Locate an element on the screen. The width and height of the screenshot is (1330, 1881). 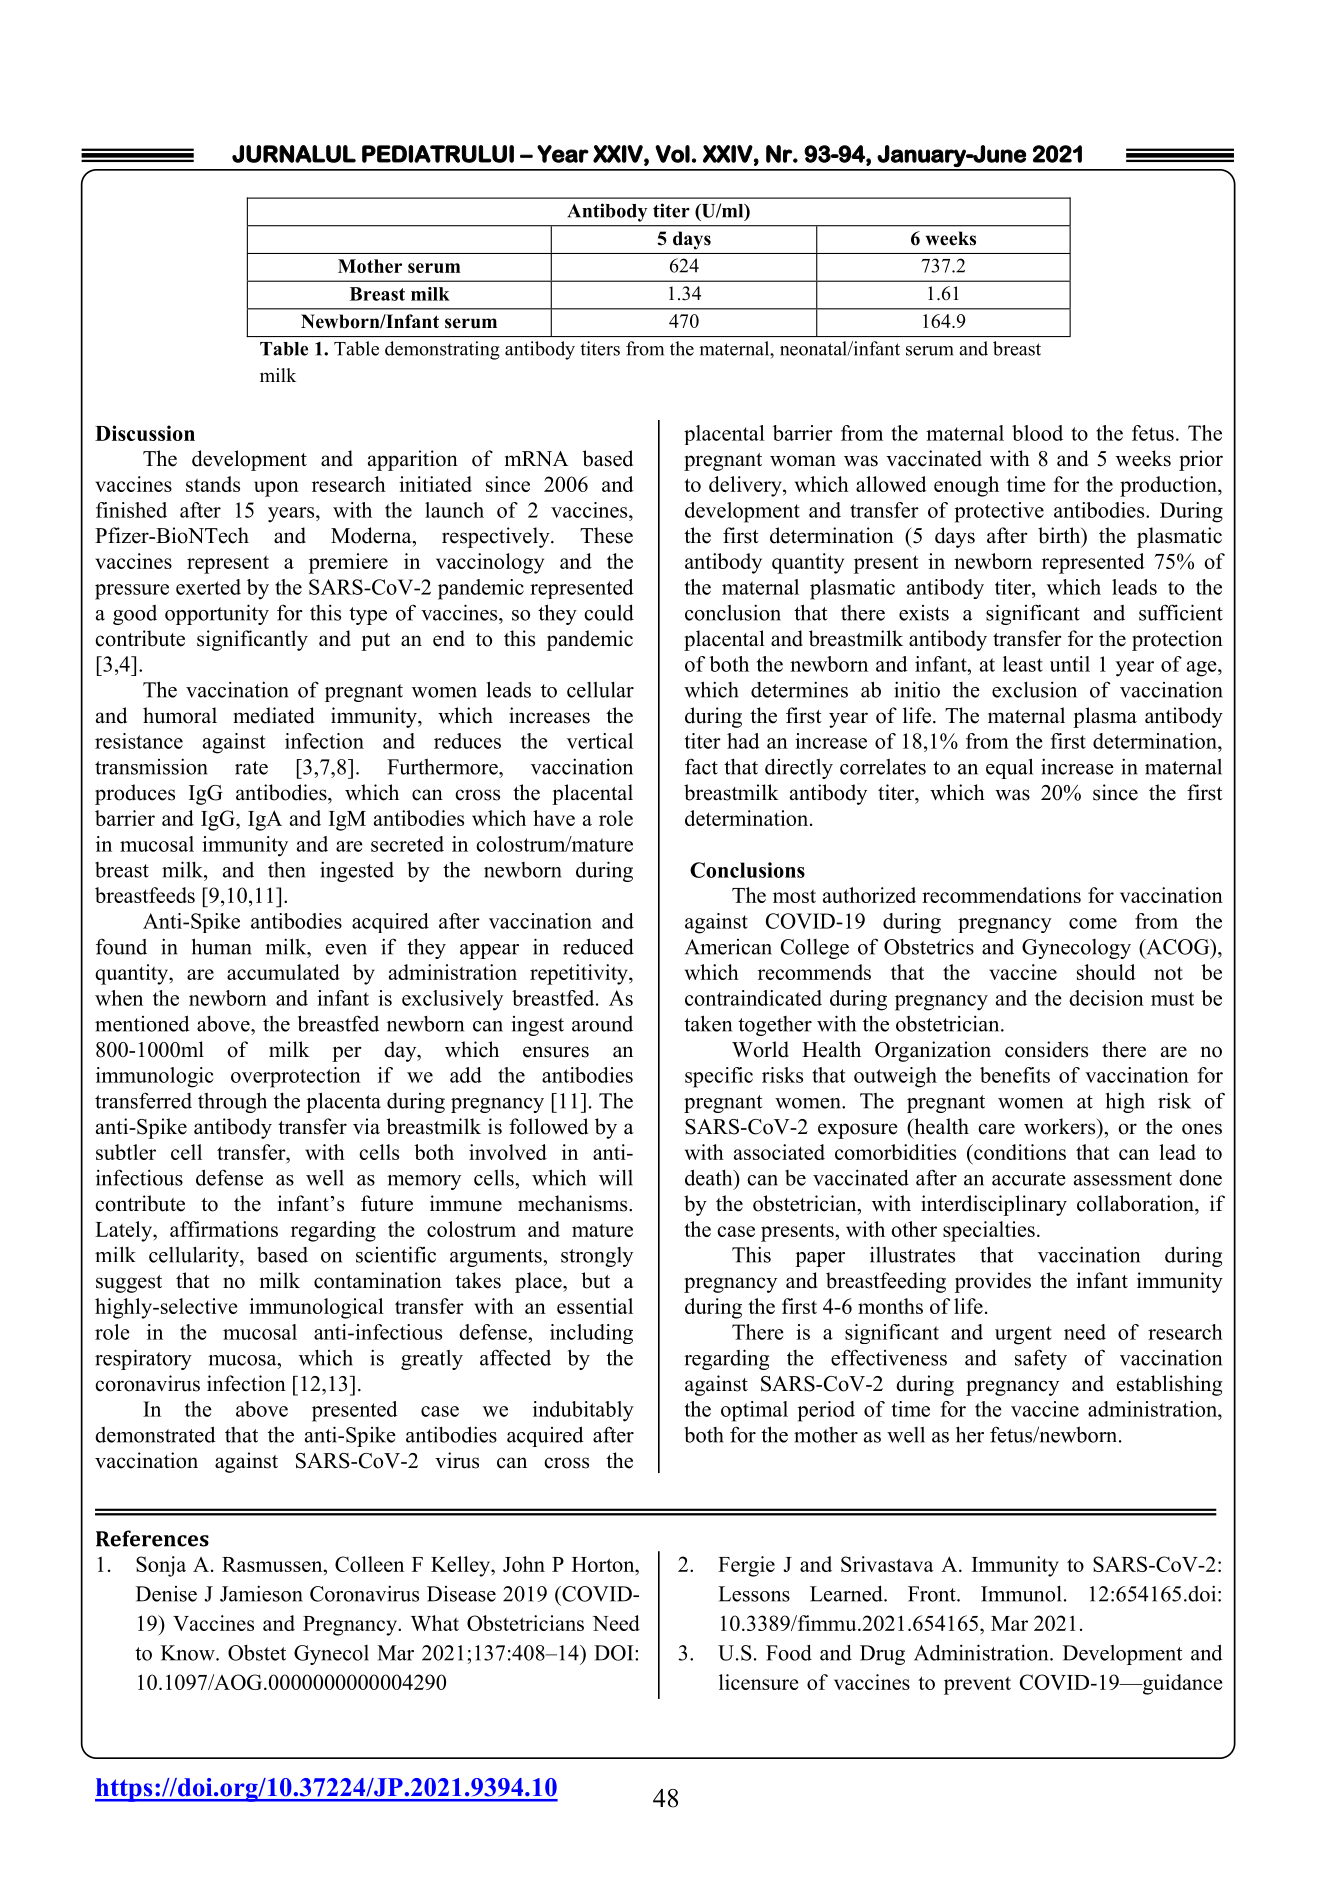
accumulated is located at coordinates (283, 972).
